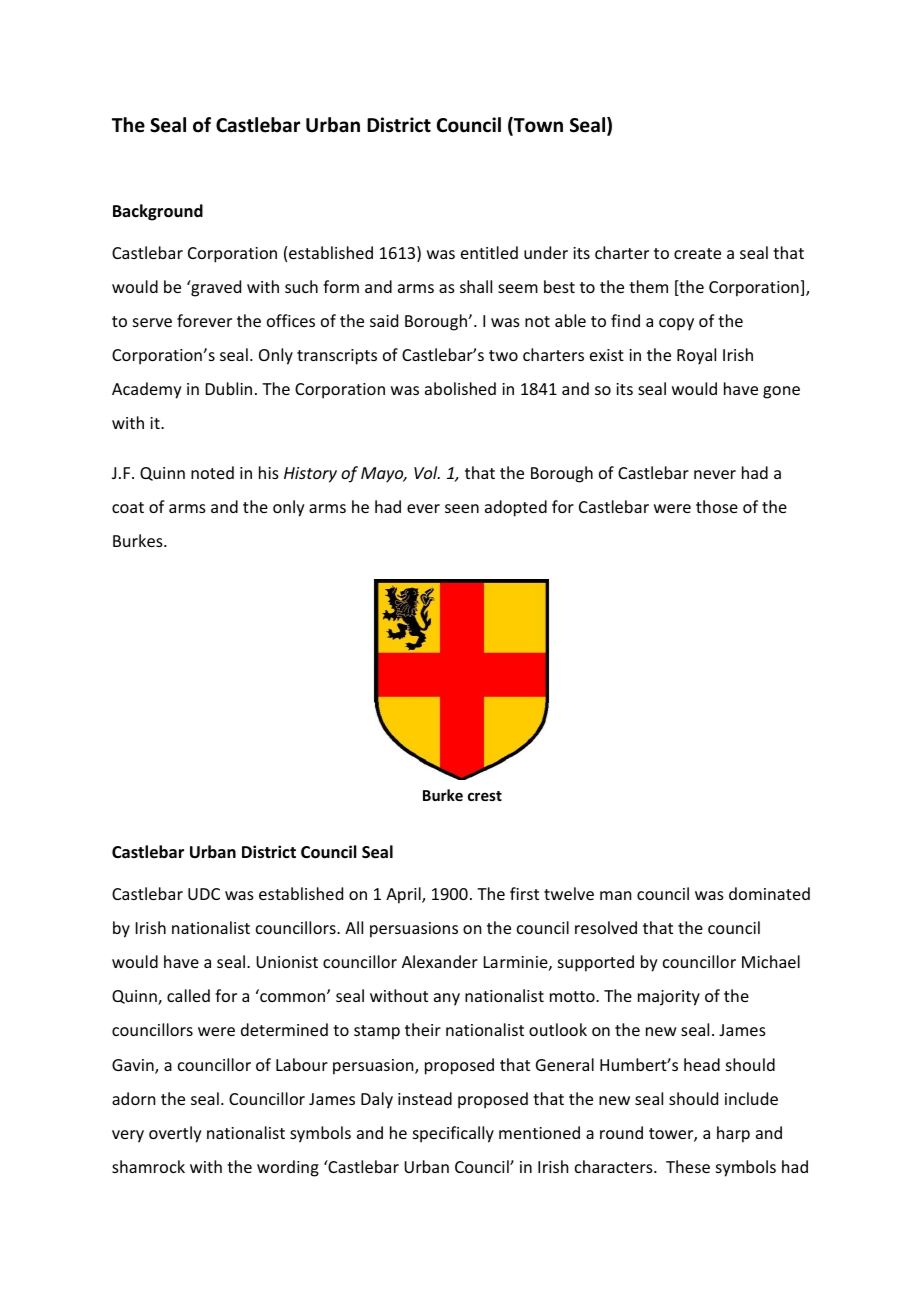  I want to click on dominated, so click(769, 893).
